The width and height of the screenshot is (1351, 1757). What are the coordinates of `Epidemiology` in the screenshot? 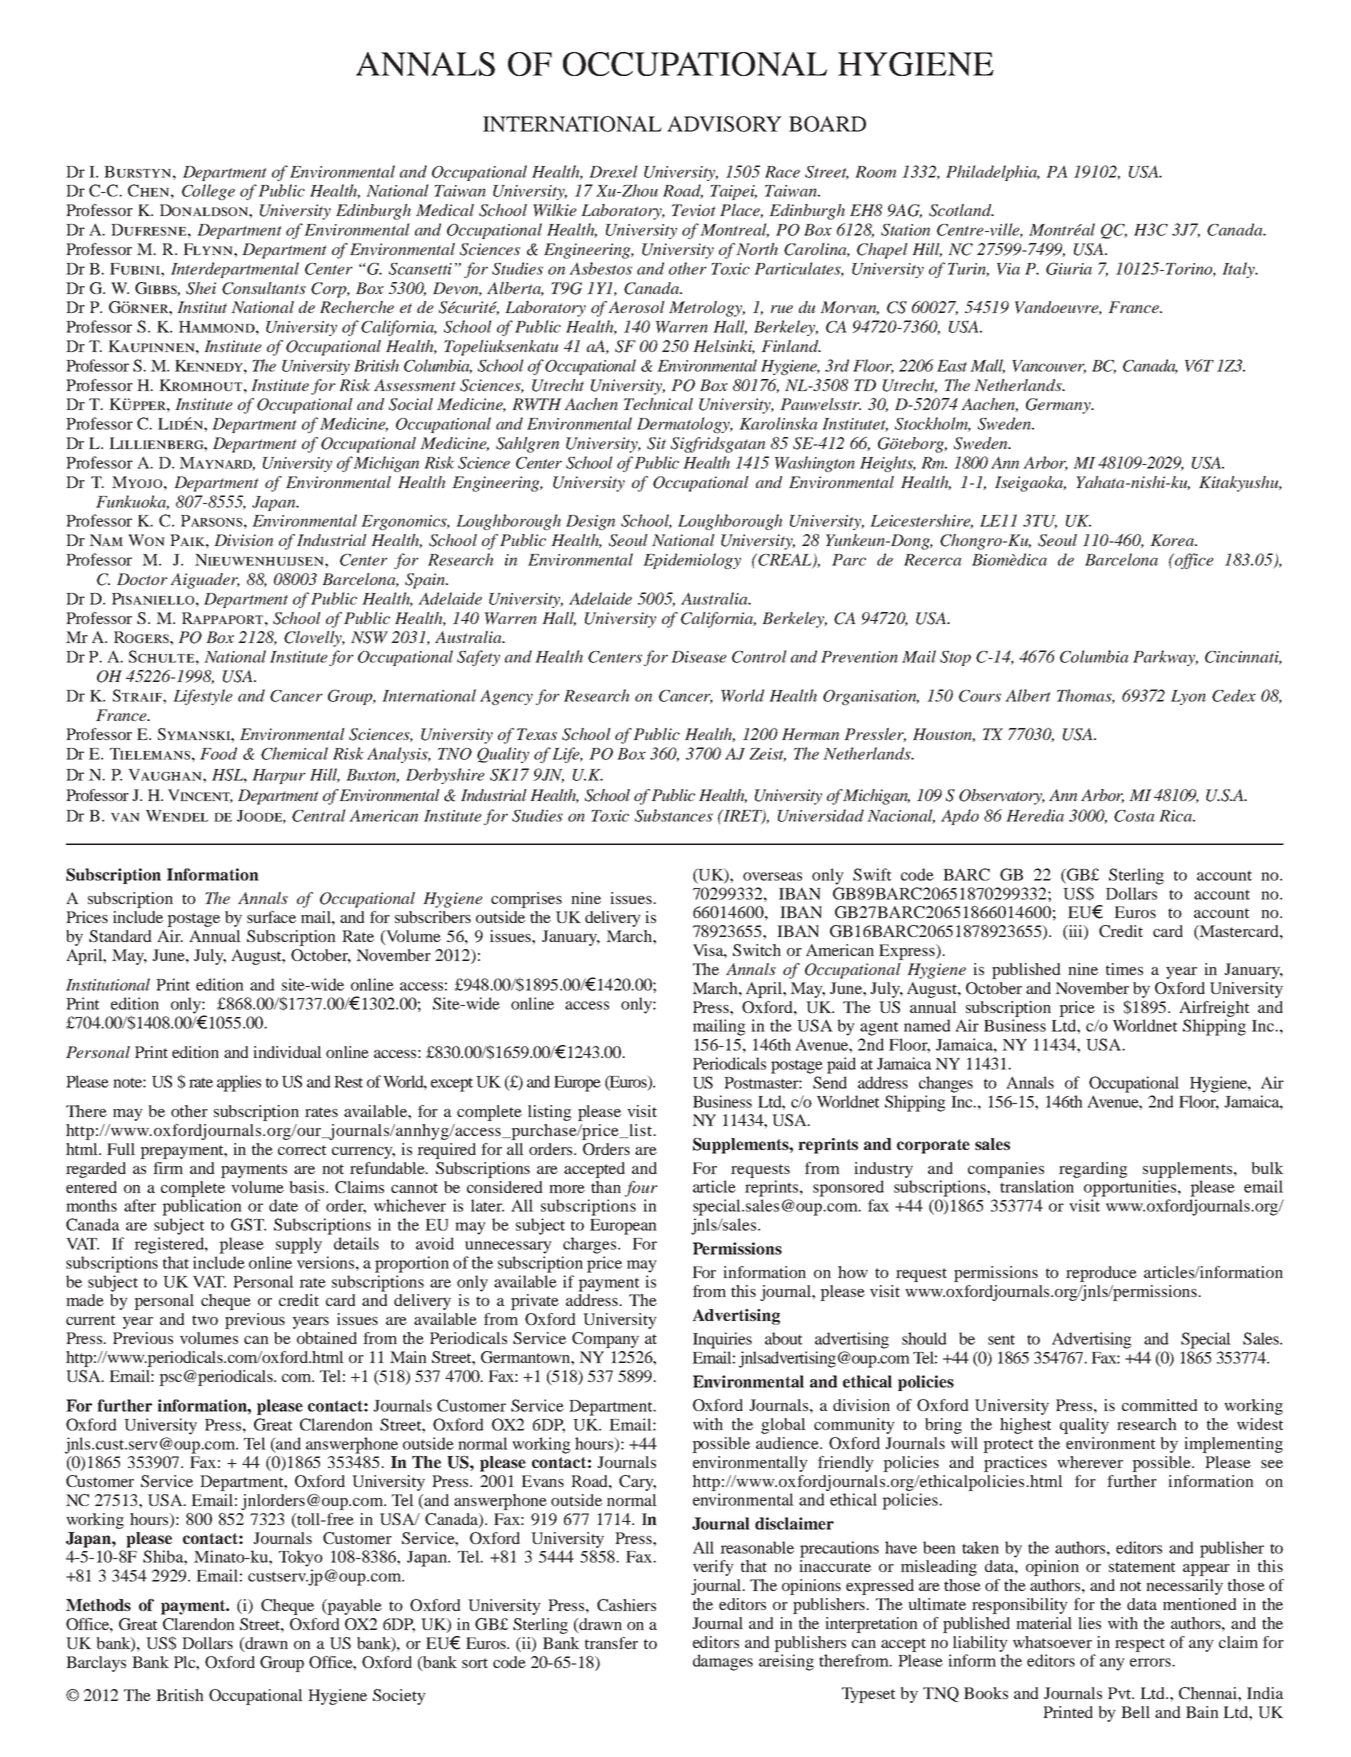 It's located at (692, 561).
